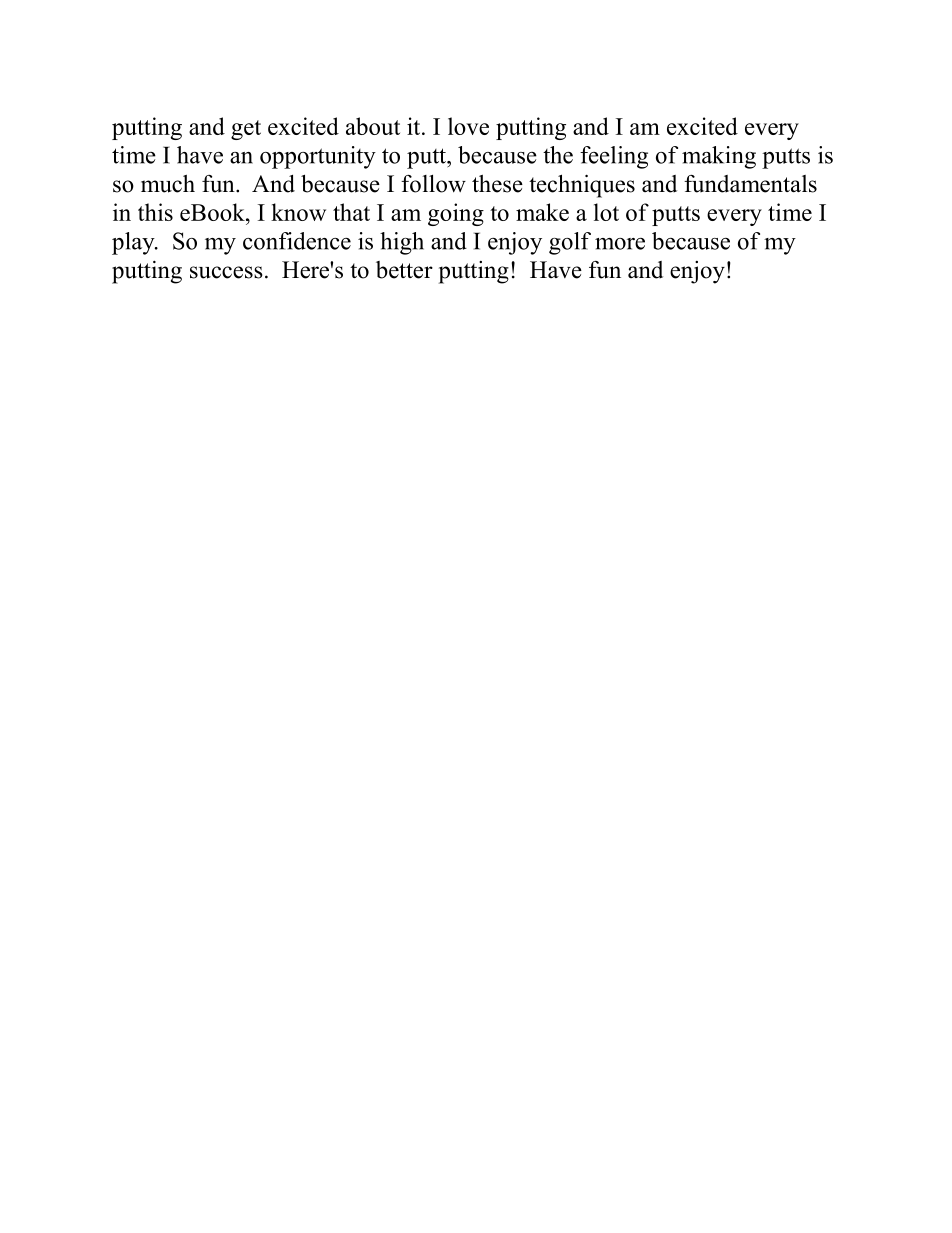 Image resolution: width=952 pixels, height=1233 pixels. I want to click on lot, so click(606, 212).
